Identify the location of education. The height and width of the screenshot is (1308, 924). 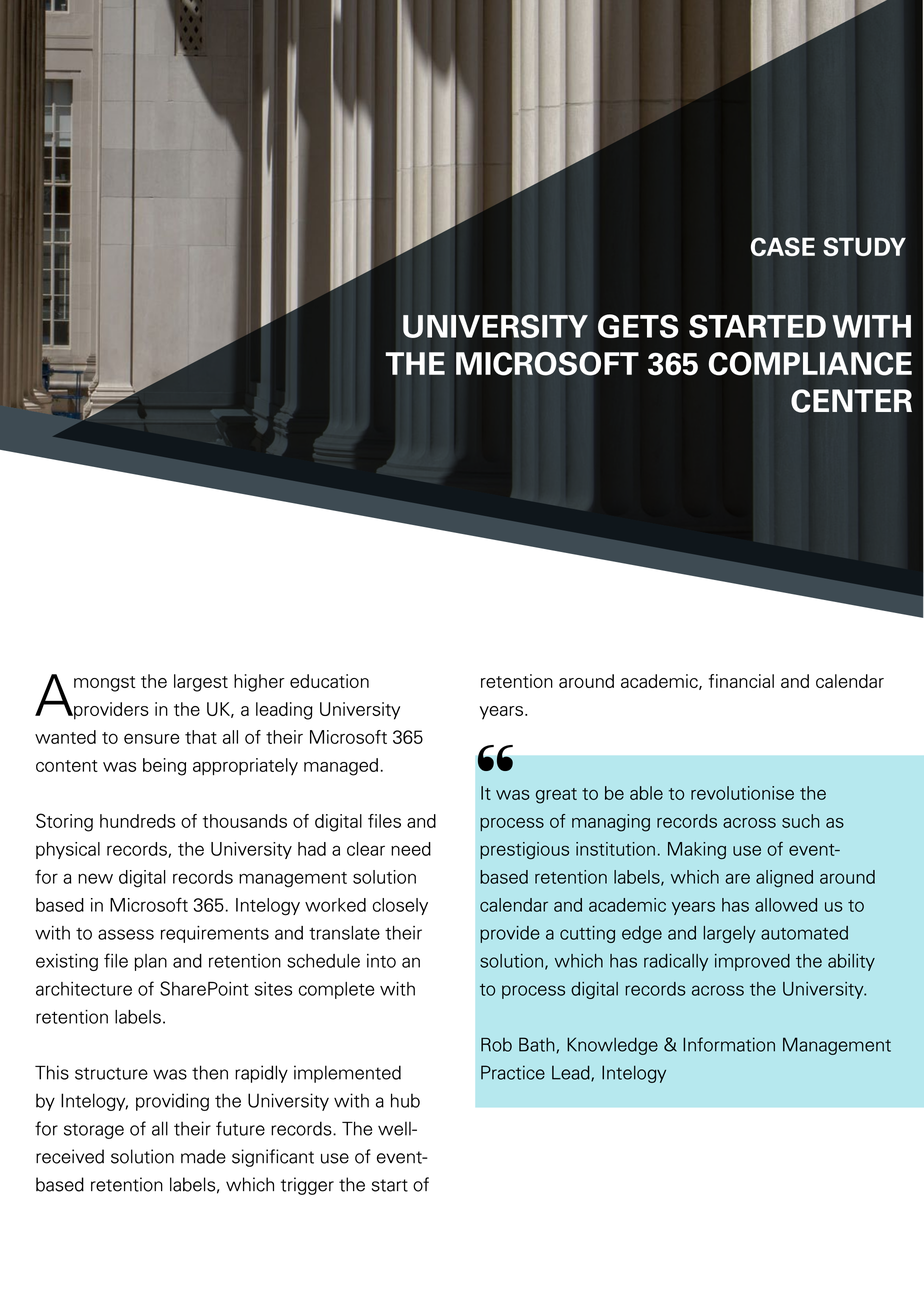
(329, 681).
